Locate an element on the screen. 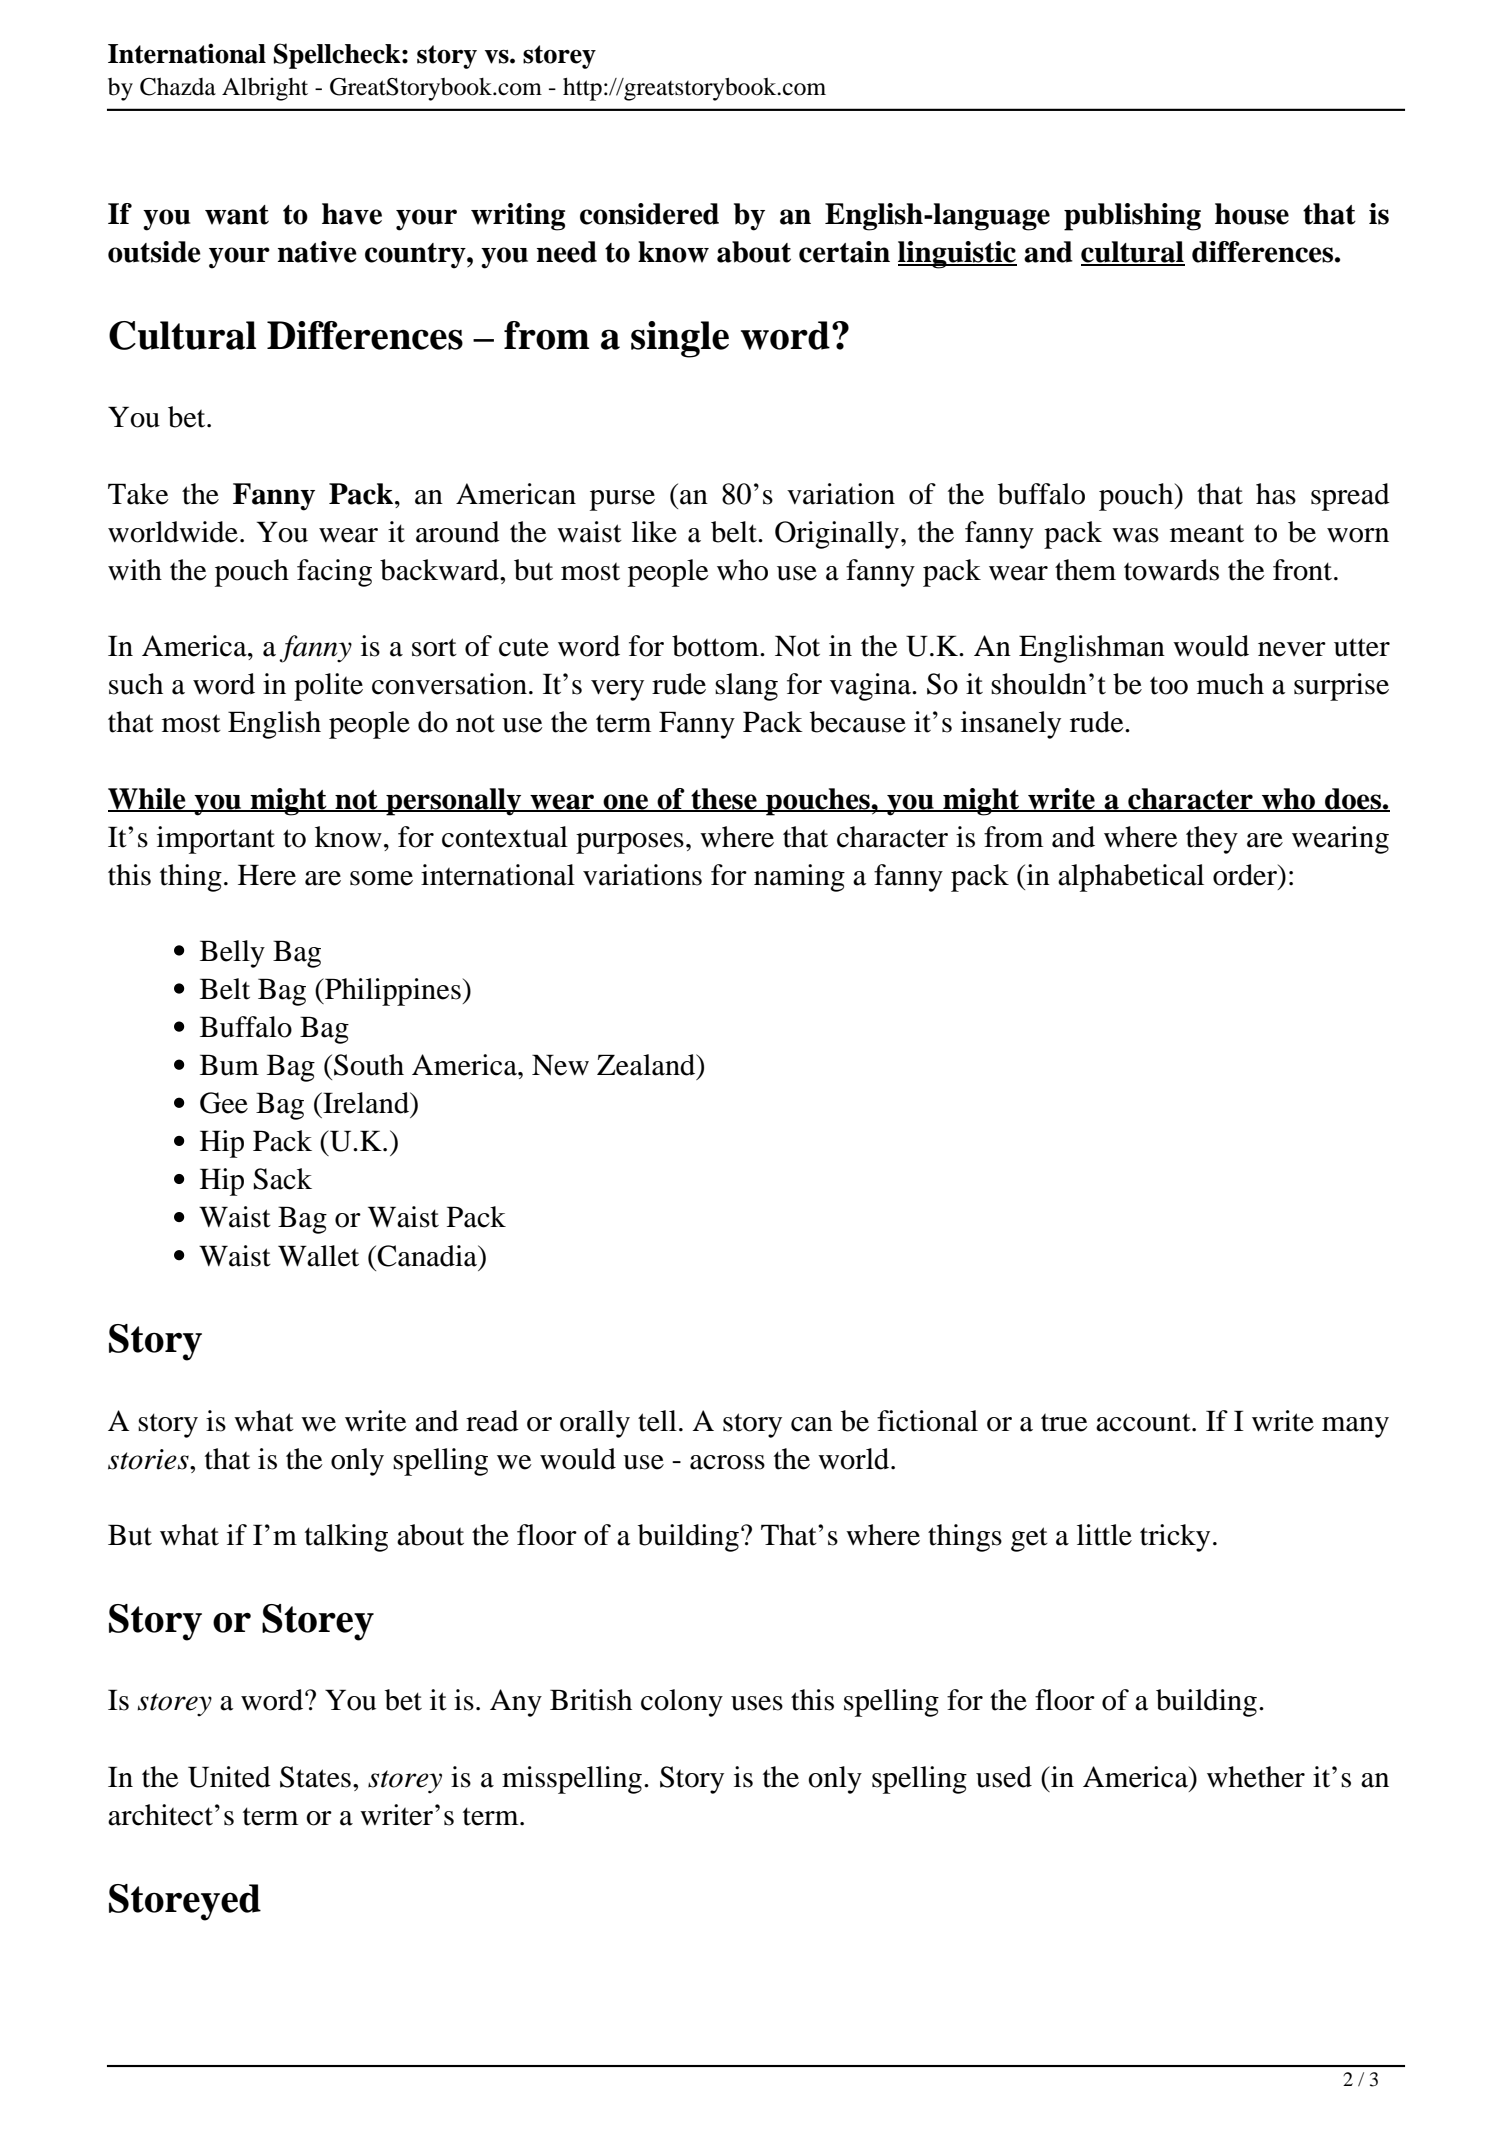 Image resolution: width=1512 pixels, height=2138 pixels. Albright is located at coordinates (265, 89).
